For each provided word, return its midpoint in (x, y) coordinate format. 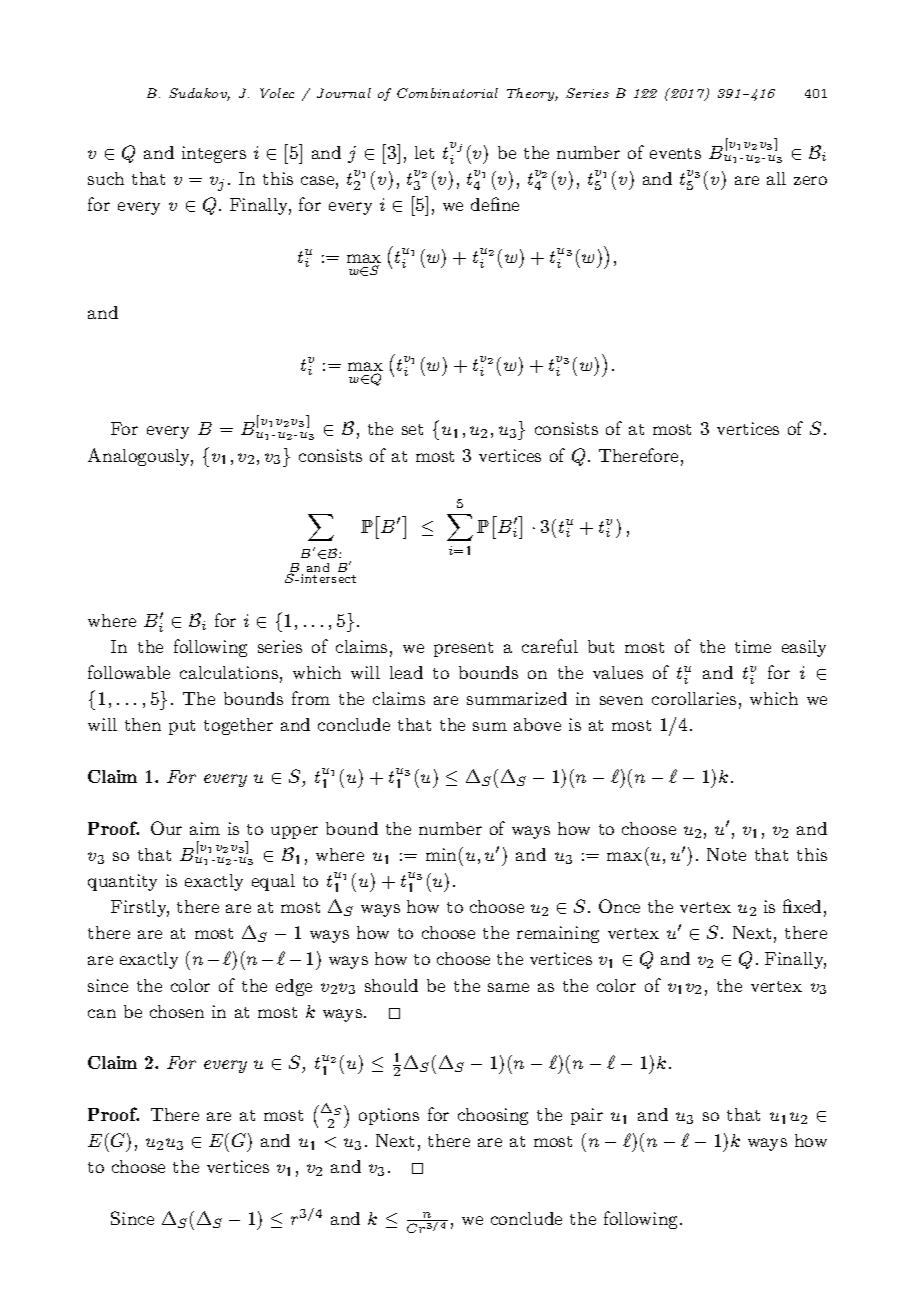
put (182, 727)
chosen (177, 1011)
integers (214, 154)
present (463, 649)
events (675, 153)
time (753, 646)
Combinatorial (447, 93)
